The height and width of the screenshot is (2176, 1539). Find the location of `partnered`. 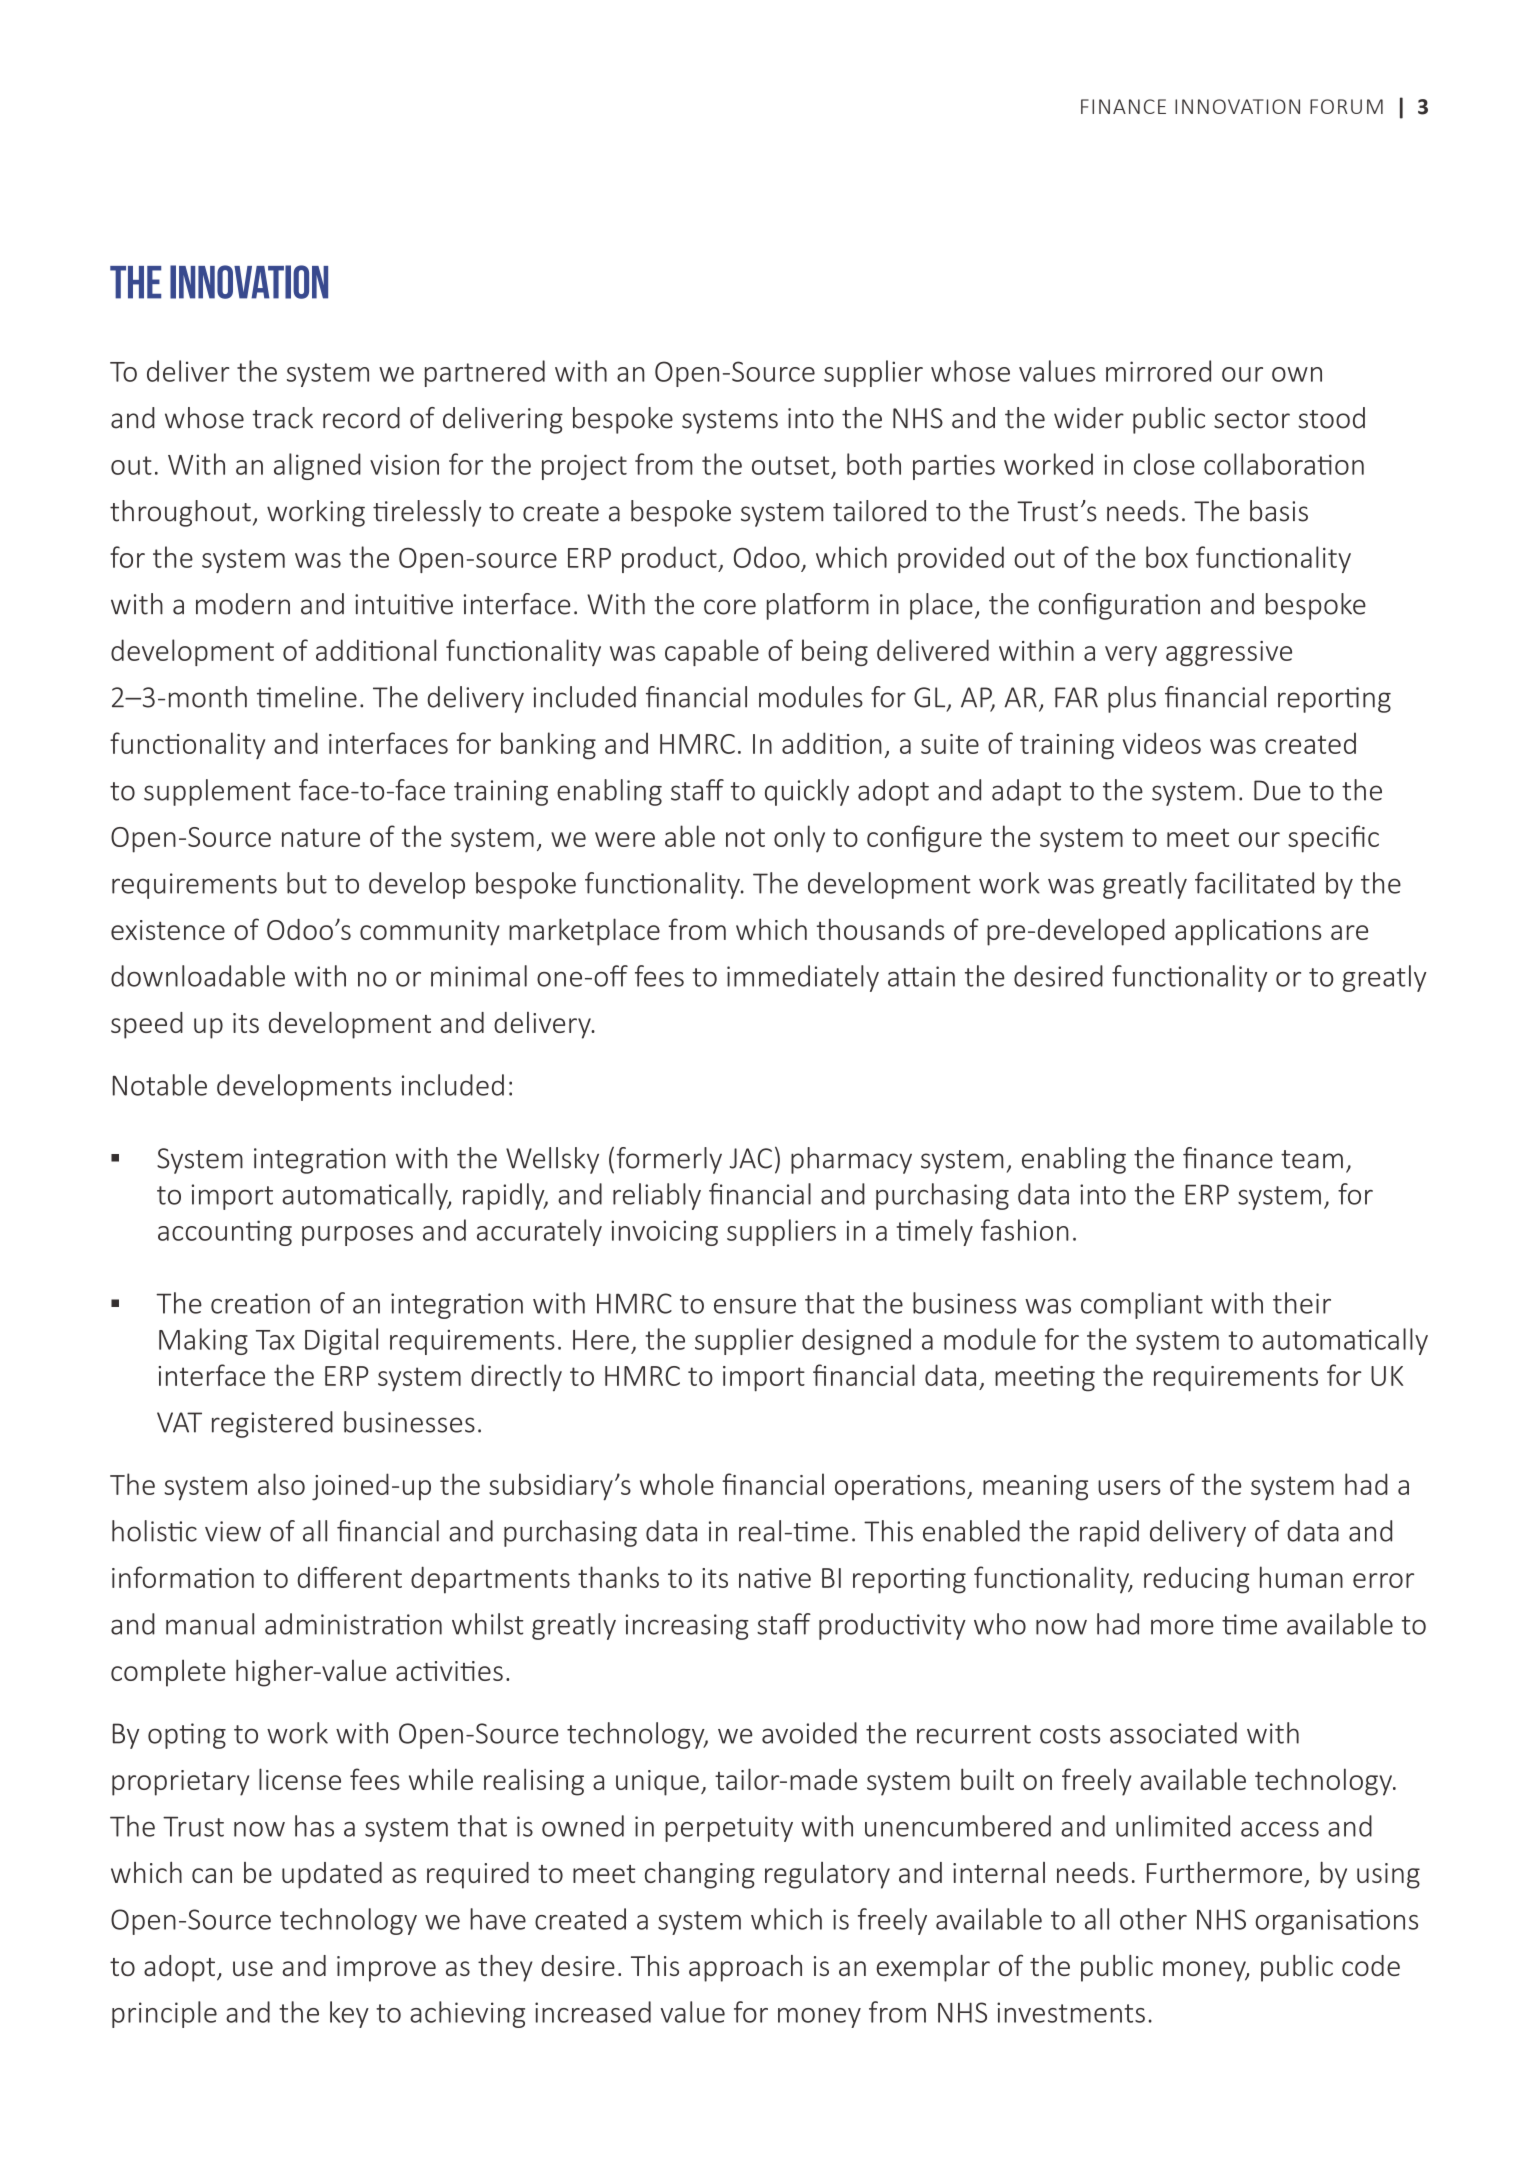

partnered is located at coordinates (485, 373).
